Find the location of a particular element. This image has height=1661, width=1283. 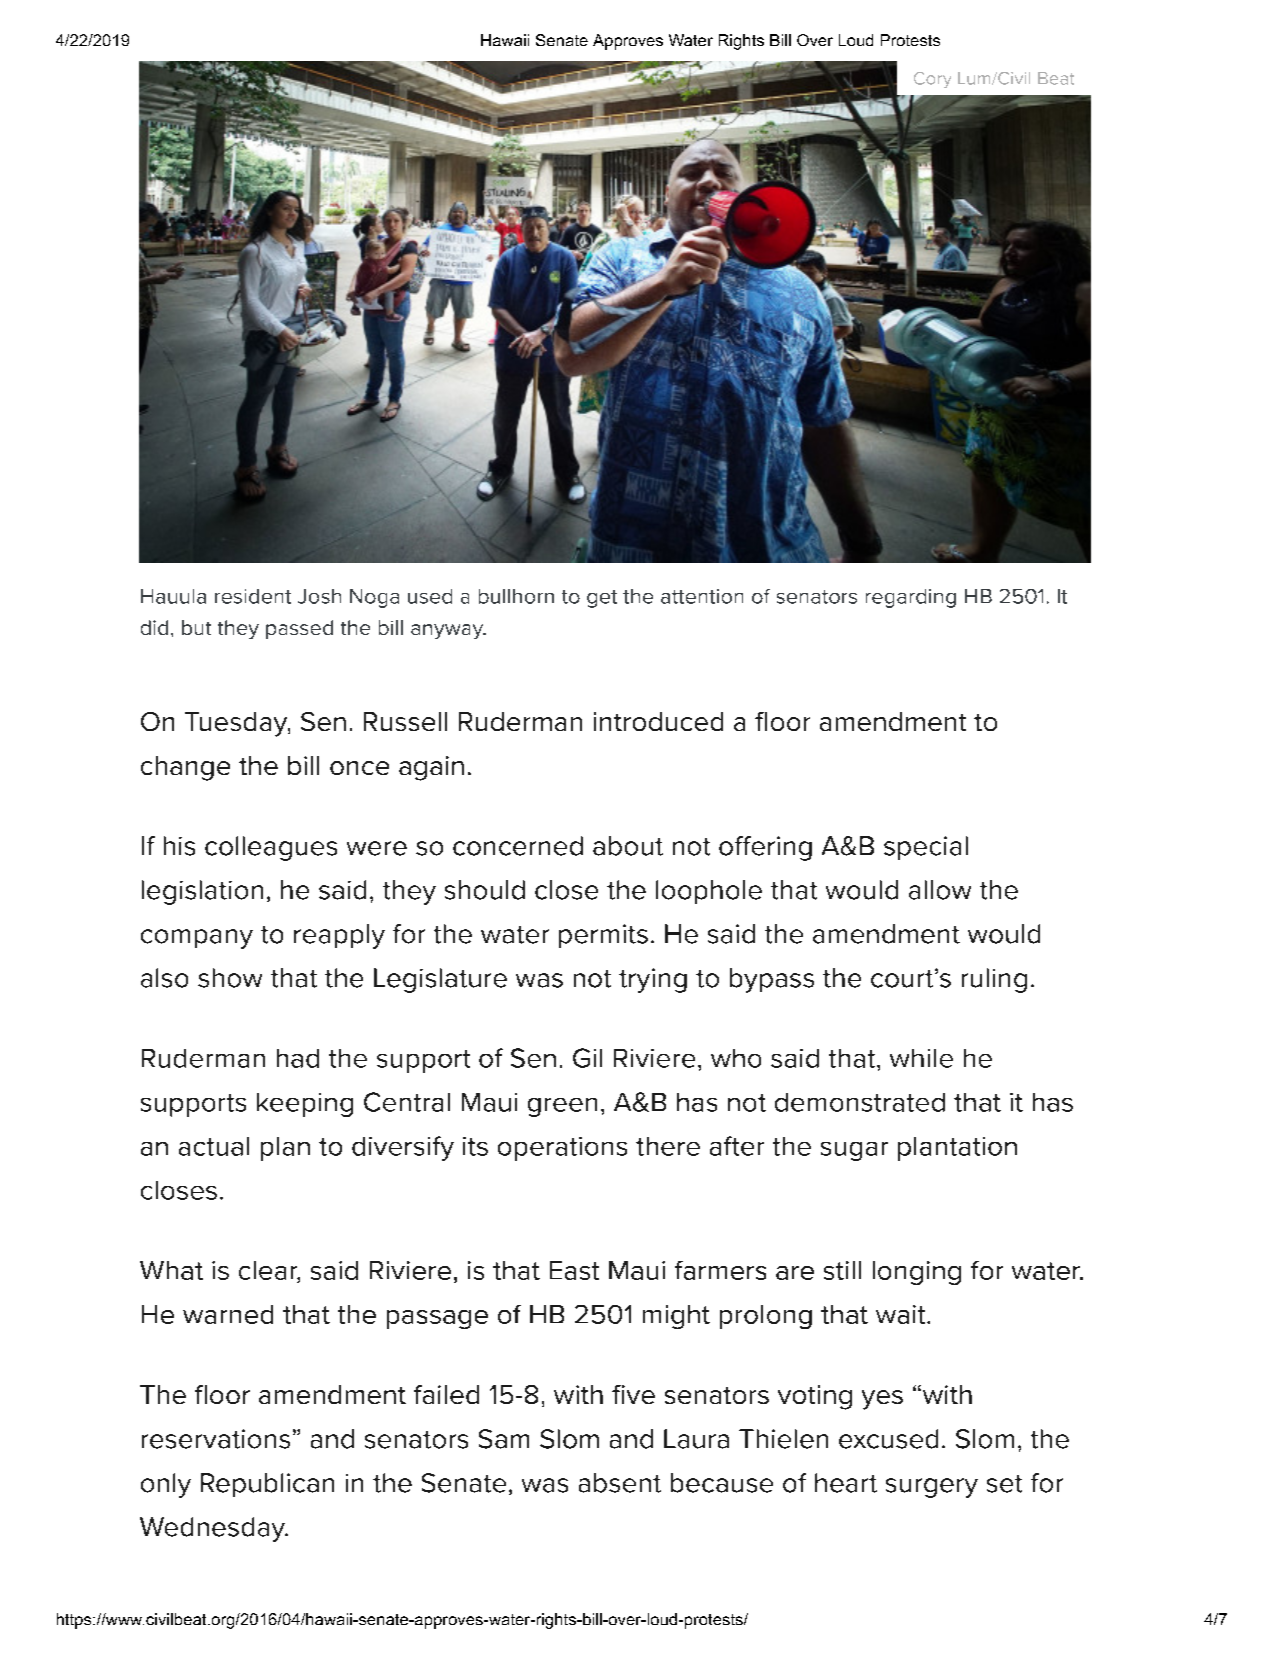

actual is located at coordinates (214, 1146).
